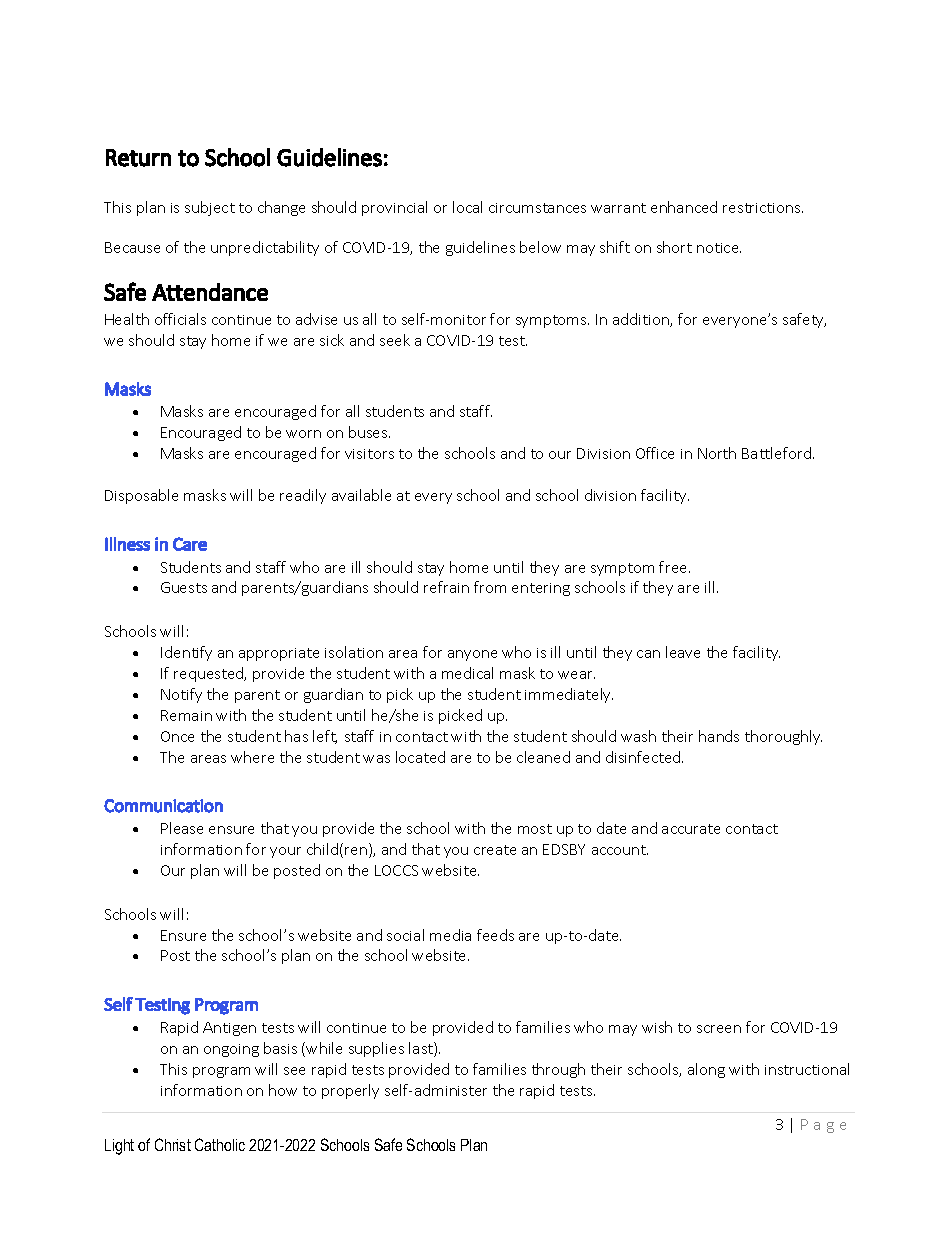 The image size is (952, 1233). I want to click on Disposable, so click(141, 496).
